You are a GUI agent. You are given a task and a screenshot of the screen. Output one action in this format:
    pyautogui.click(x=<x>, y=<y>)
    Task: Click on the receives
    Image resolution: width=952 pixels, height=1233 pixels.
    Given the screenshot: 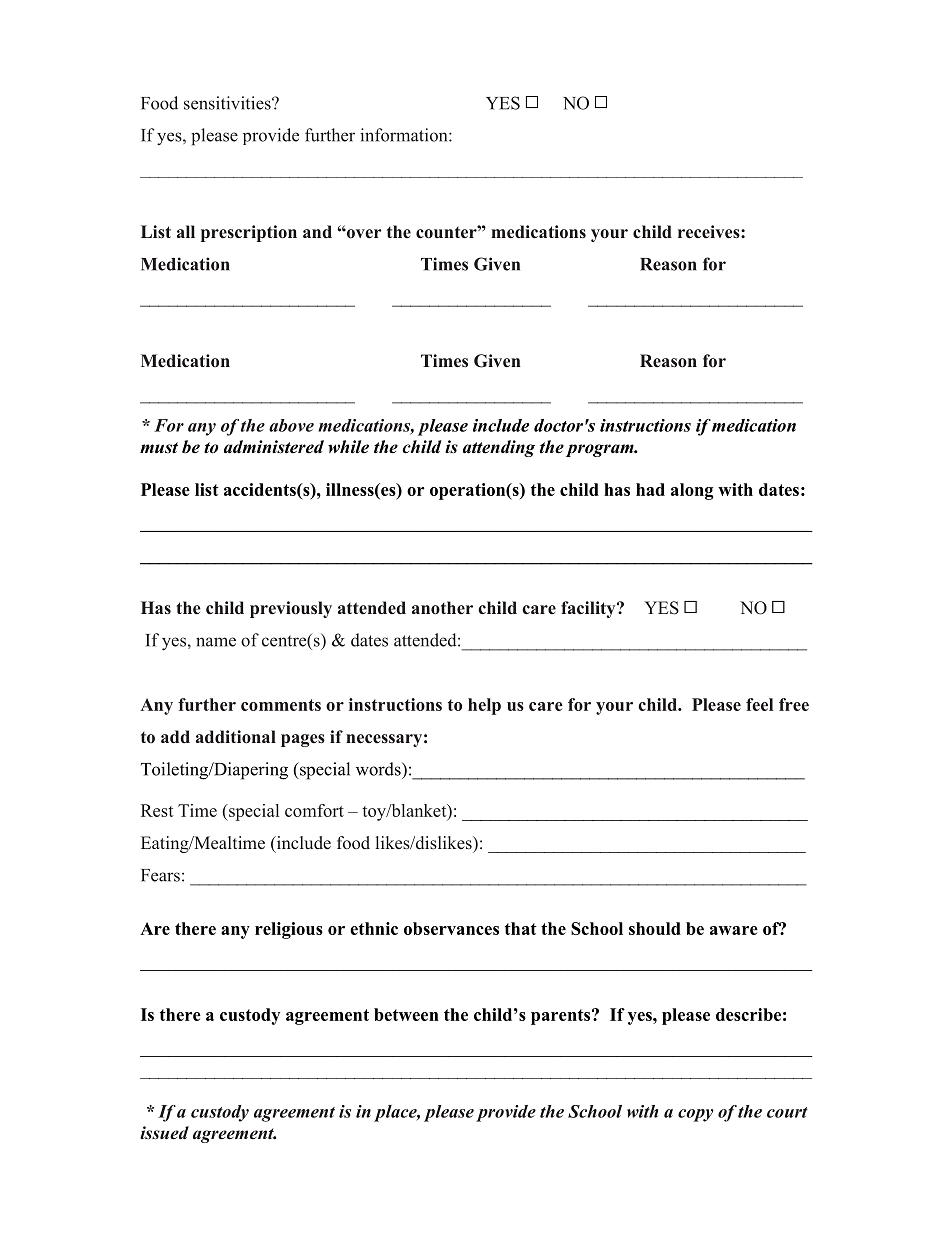 What is the action you would take?
    pyautogui.click(x=710, y=232)
